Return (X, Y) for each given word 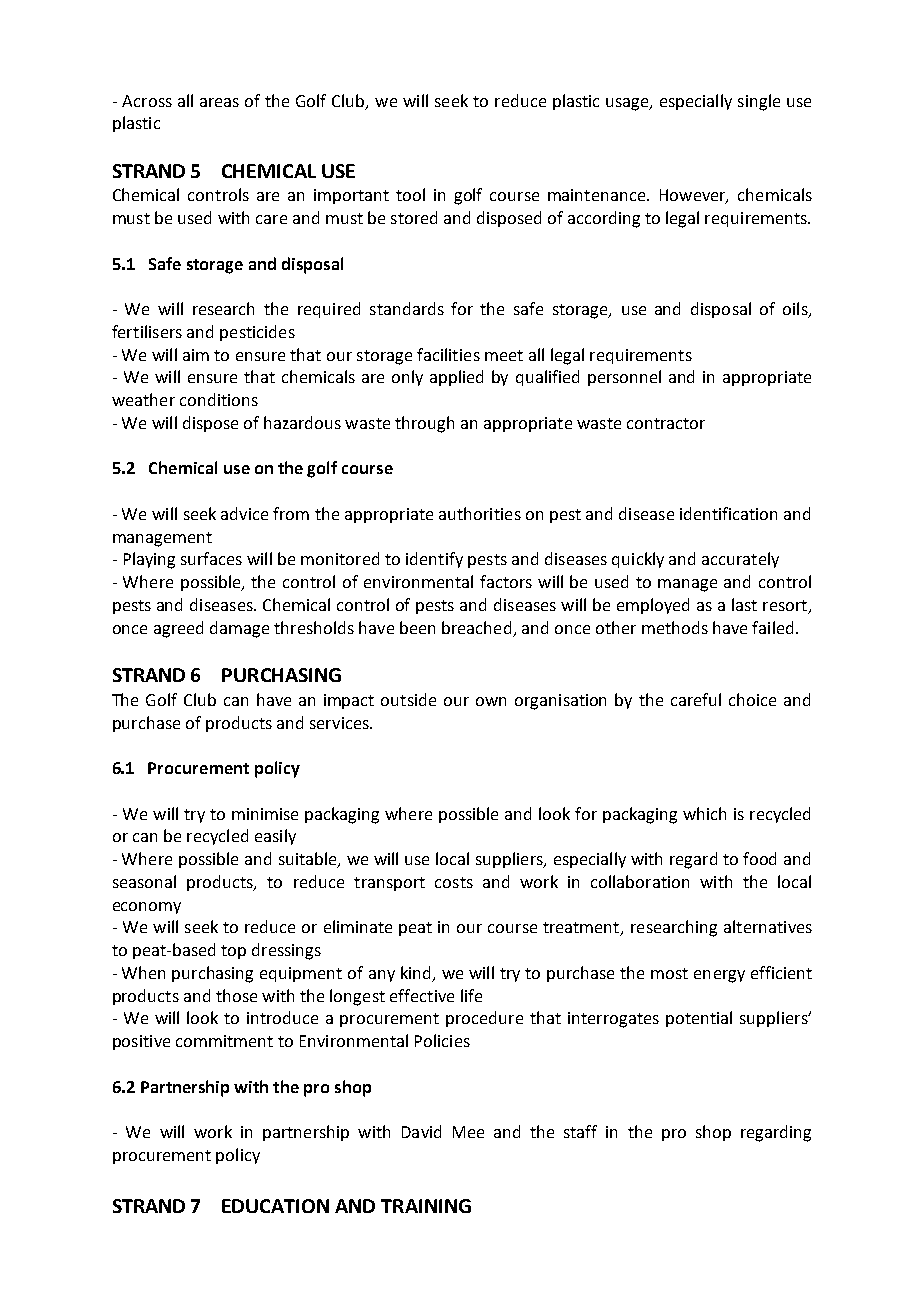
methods (675, 627)
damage (239, 629)
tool (410, 194)
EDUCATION (275, 1206)
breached (476, 627)
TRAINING (426, 1206)
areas (219, 102)
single (759, 102)
